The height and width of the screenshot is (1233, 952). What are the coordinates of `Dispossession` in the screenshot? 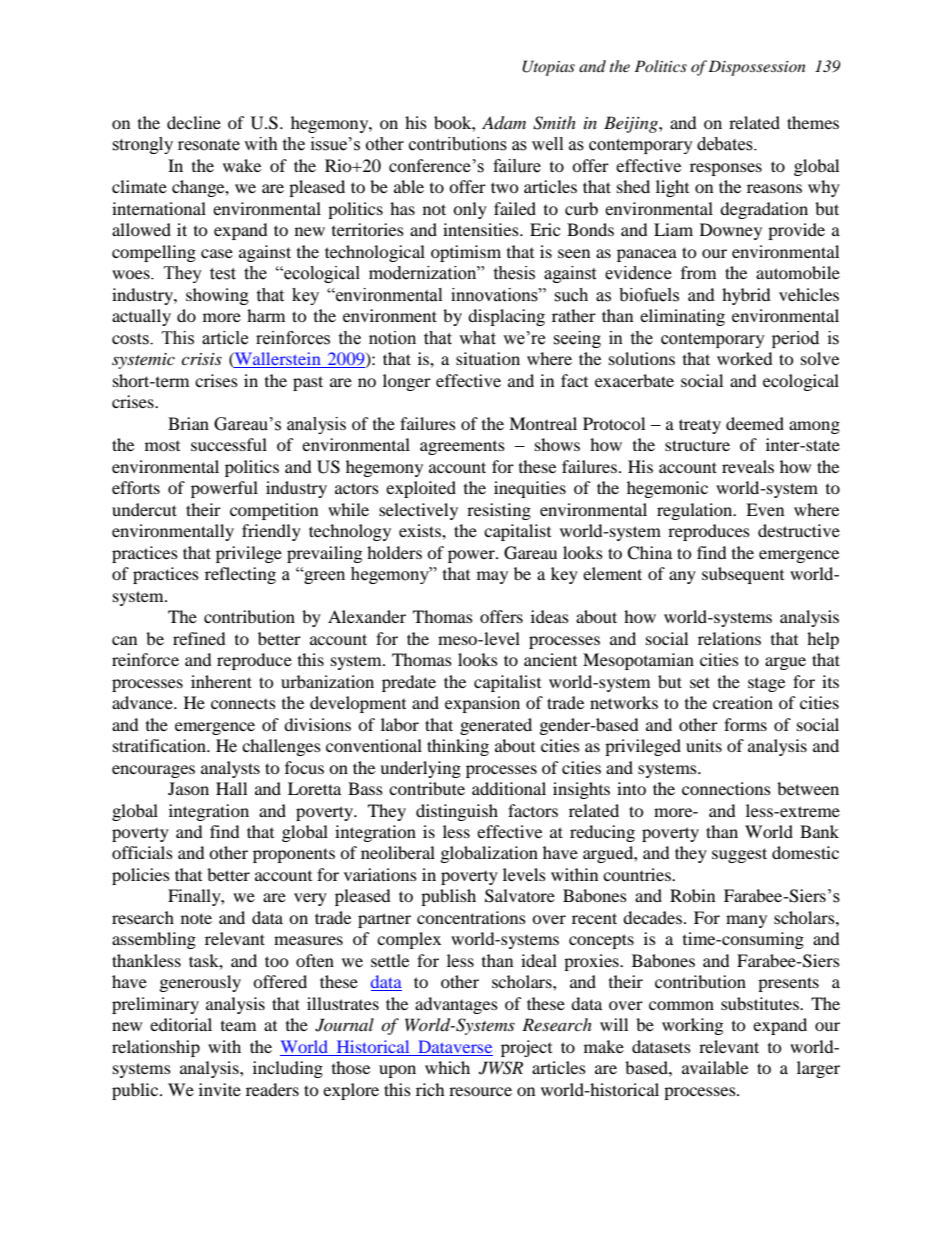 It's located at (757, 68).
